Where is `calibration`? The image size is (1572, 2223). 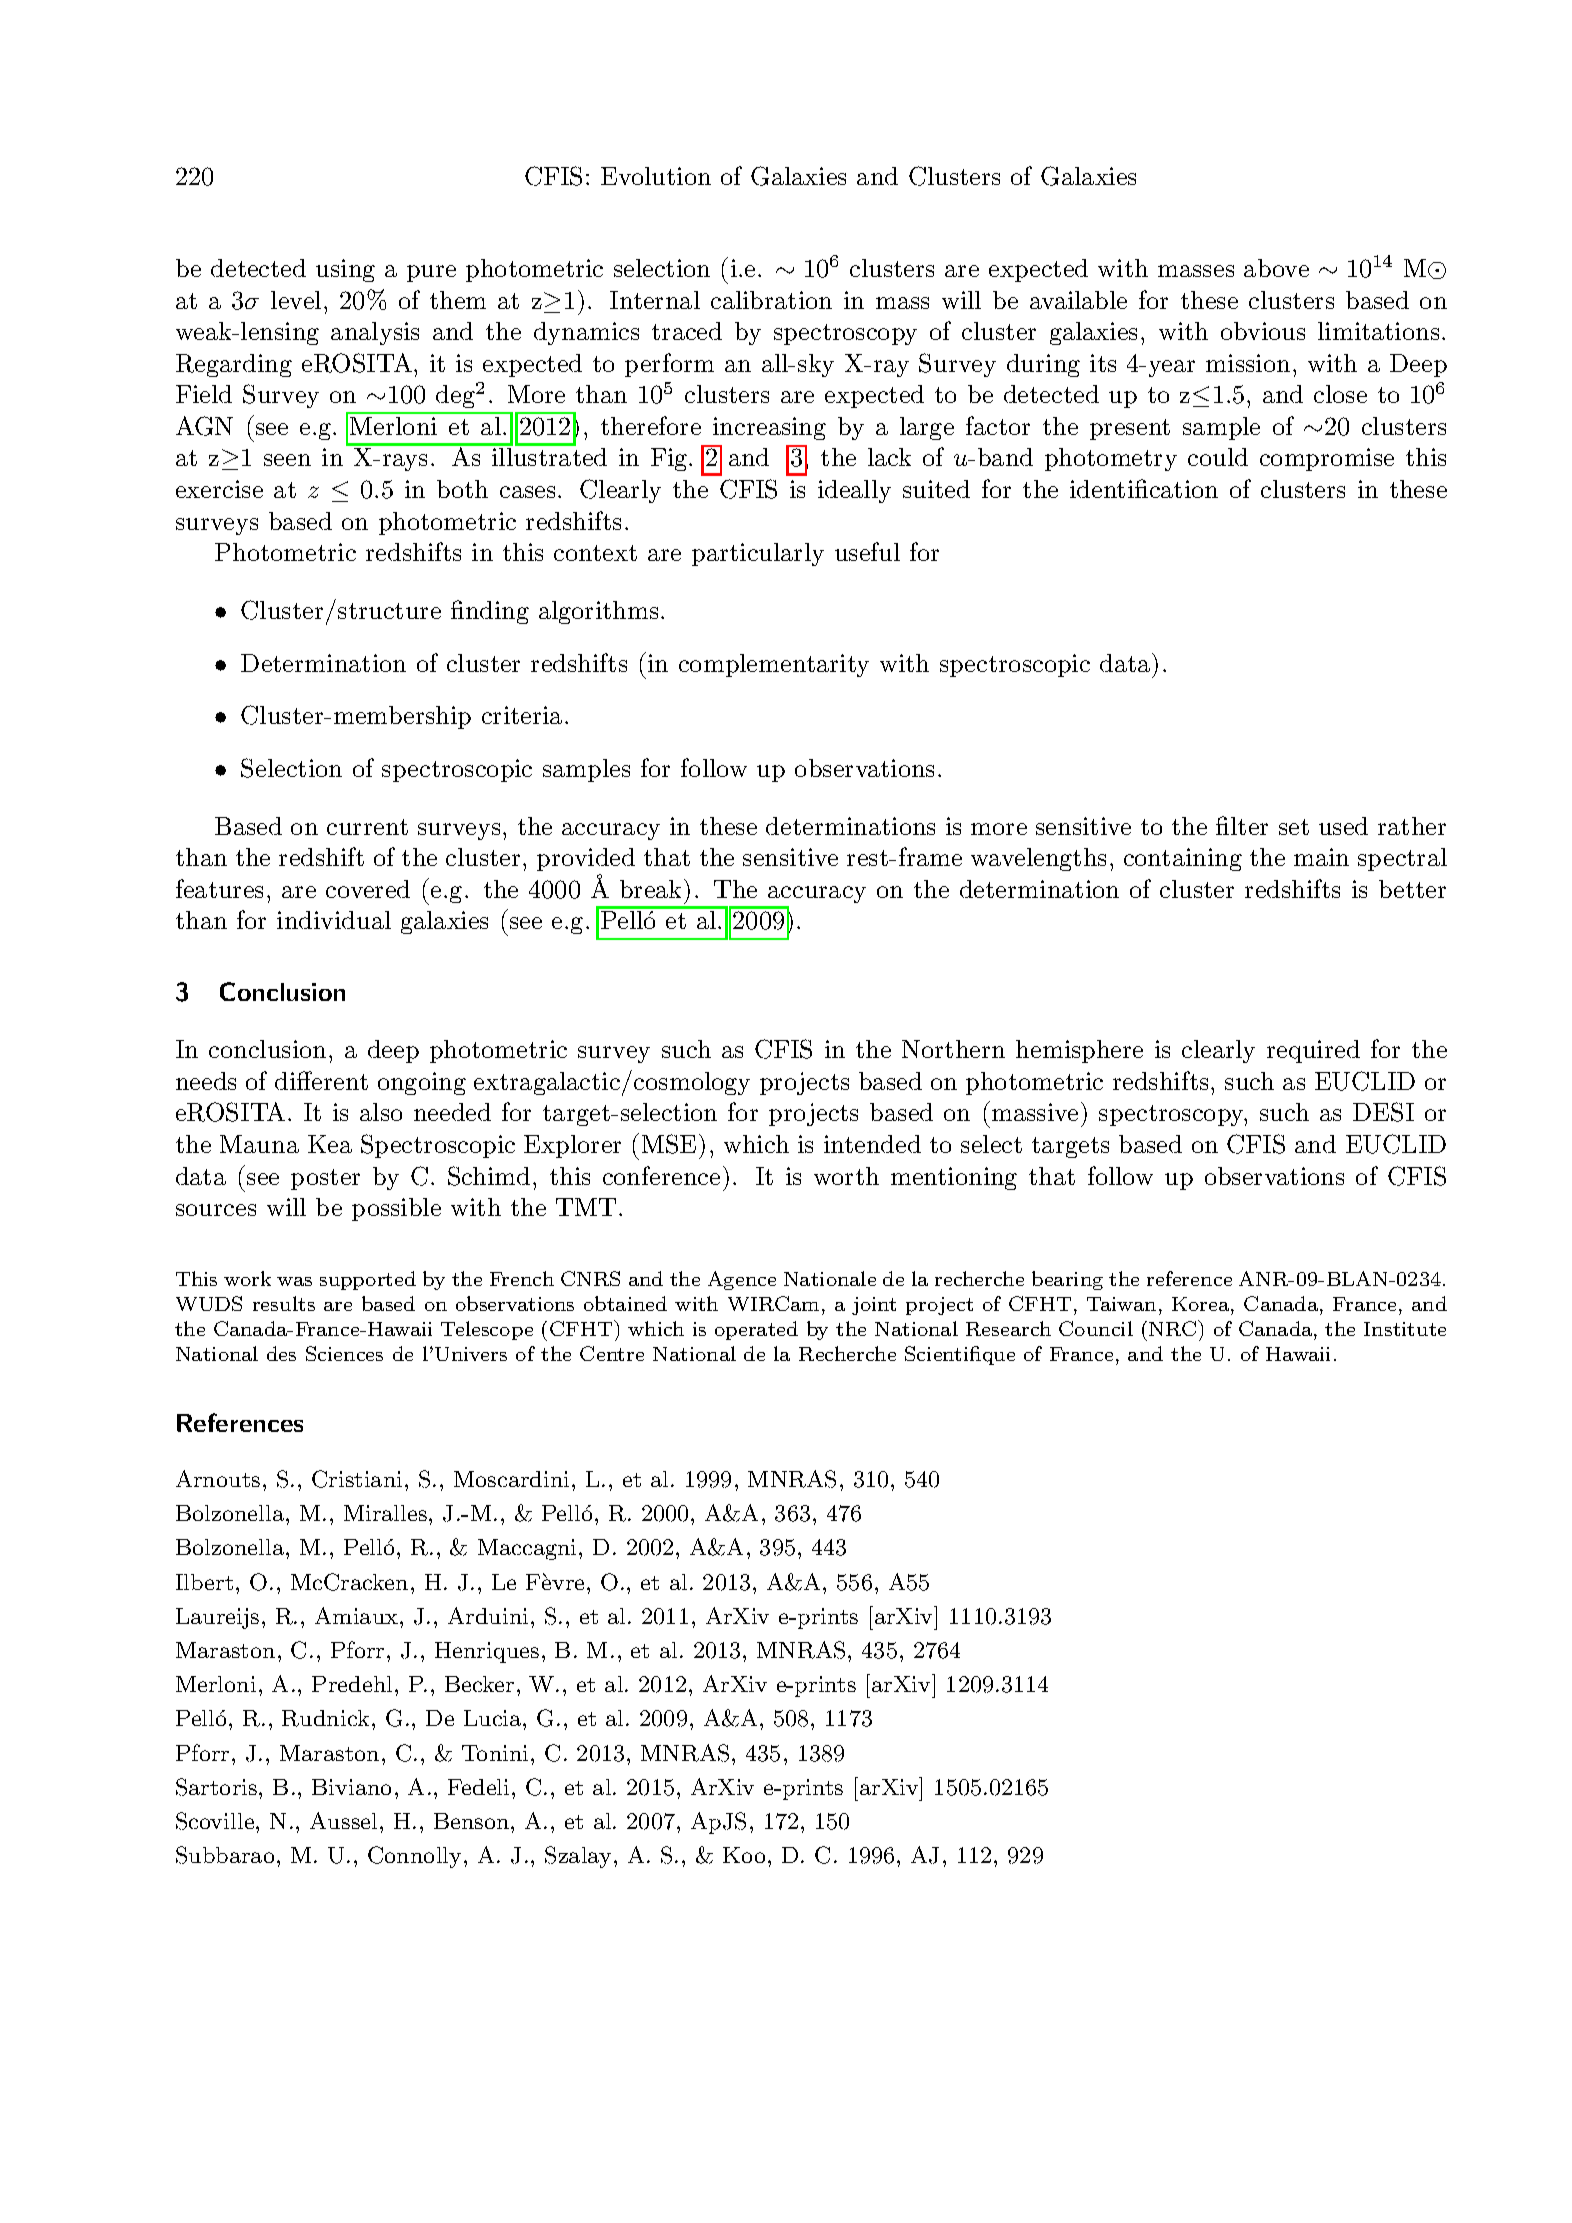
calibration is located at coordinates (771, 300).
